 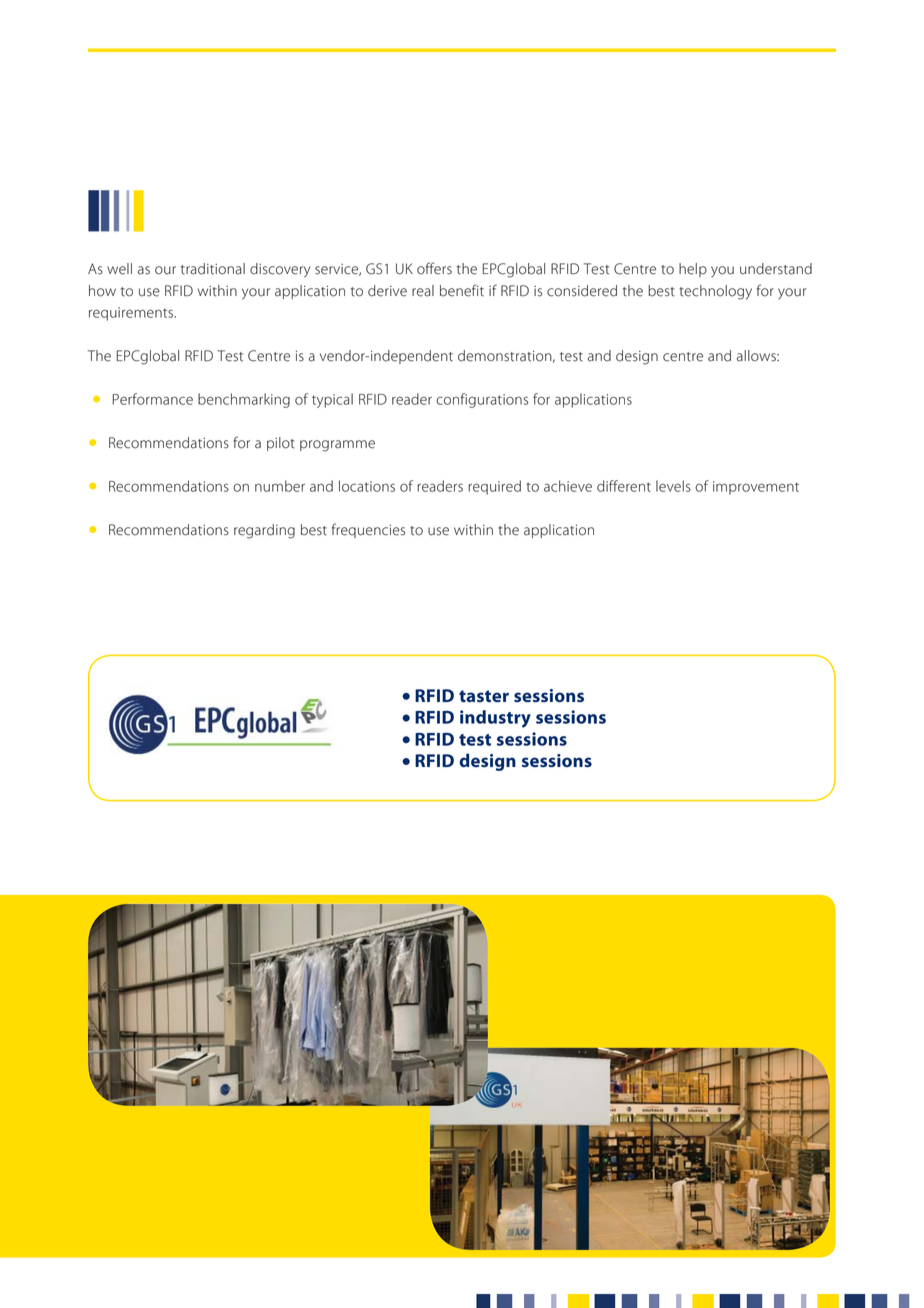 What do you see at coordinates (757, 356) in the screenshot?
I see `allows` at bounding box center [757, 356].
